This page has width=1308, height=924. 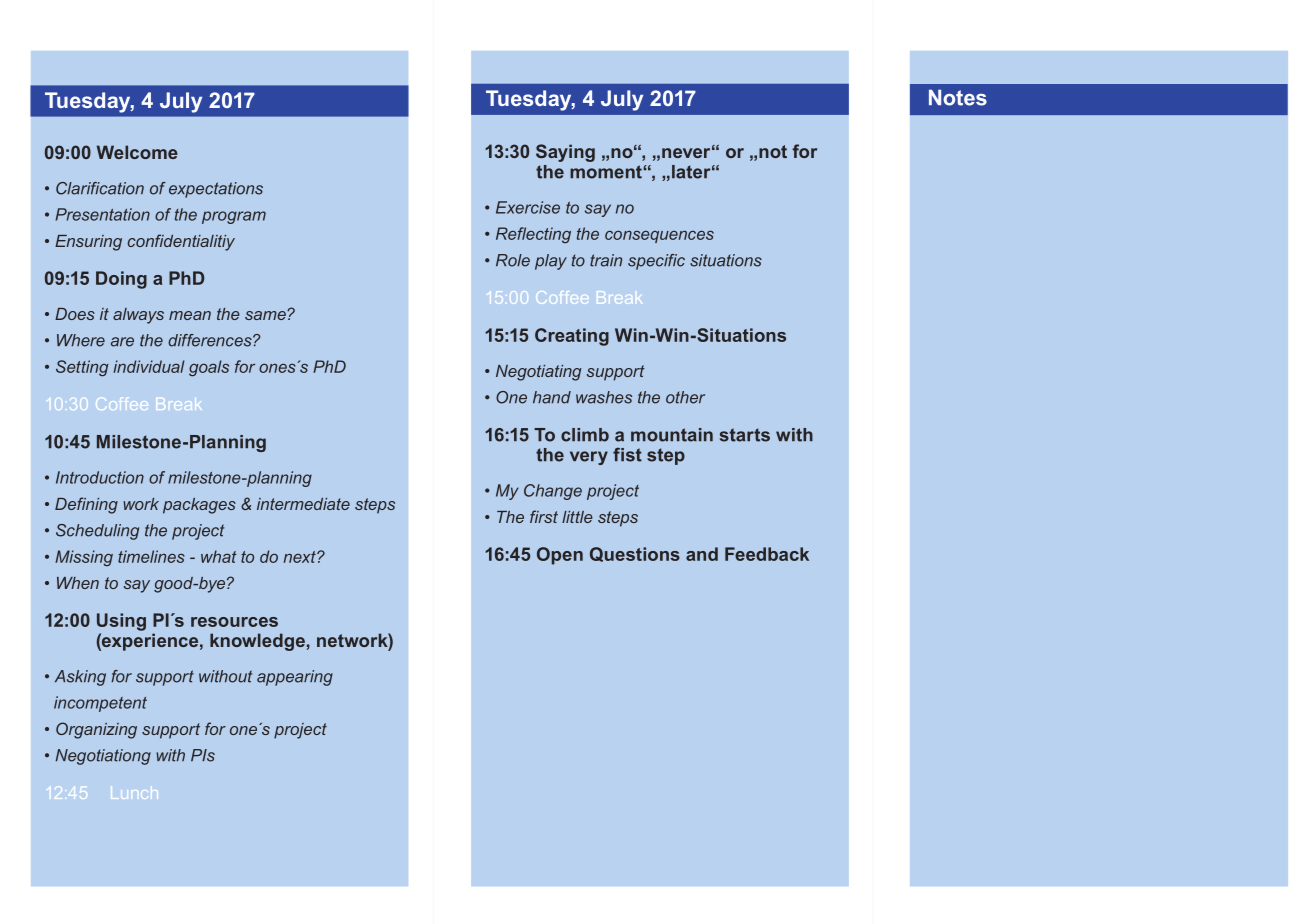 I want to click on Feedback, so click(x=767, y=554).
